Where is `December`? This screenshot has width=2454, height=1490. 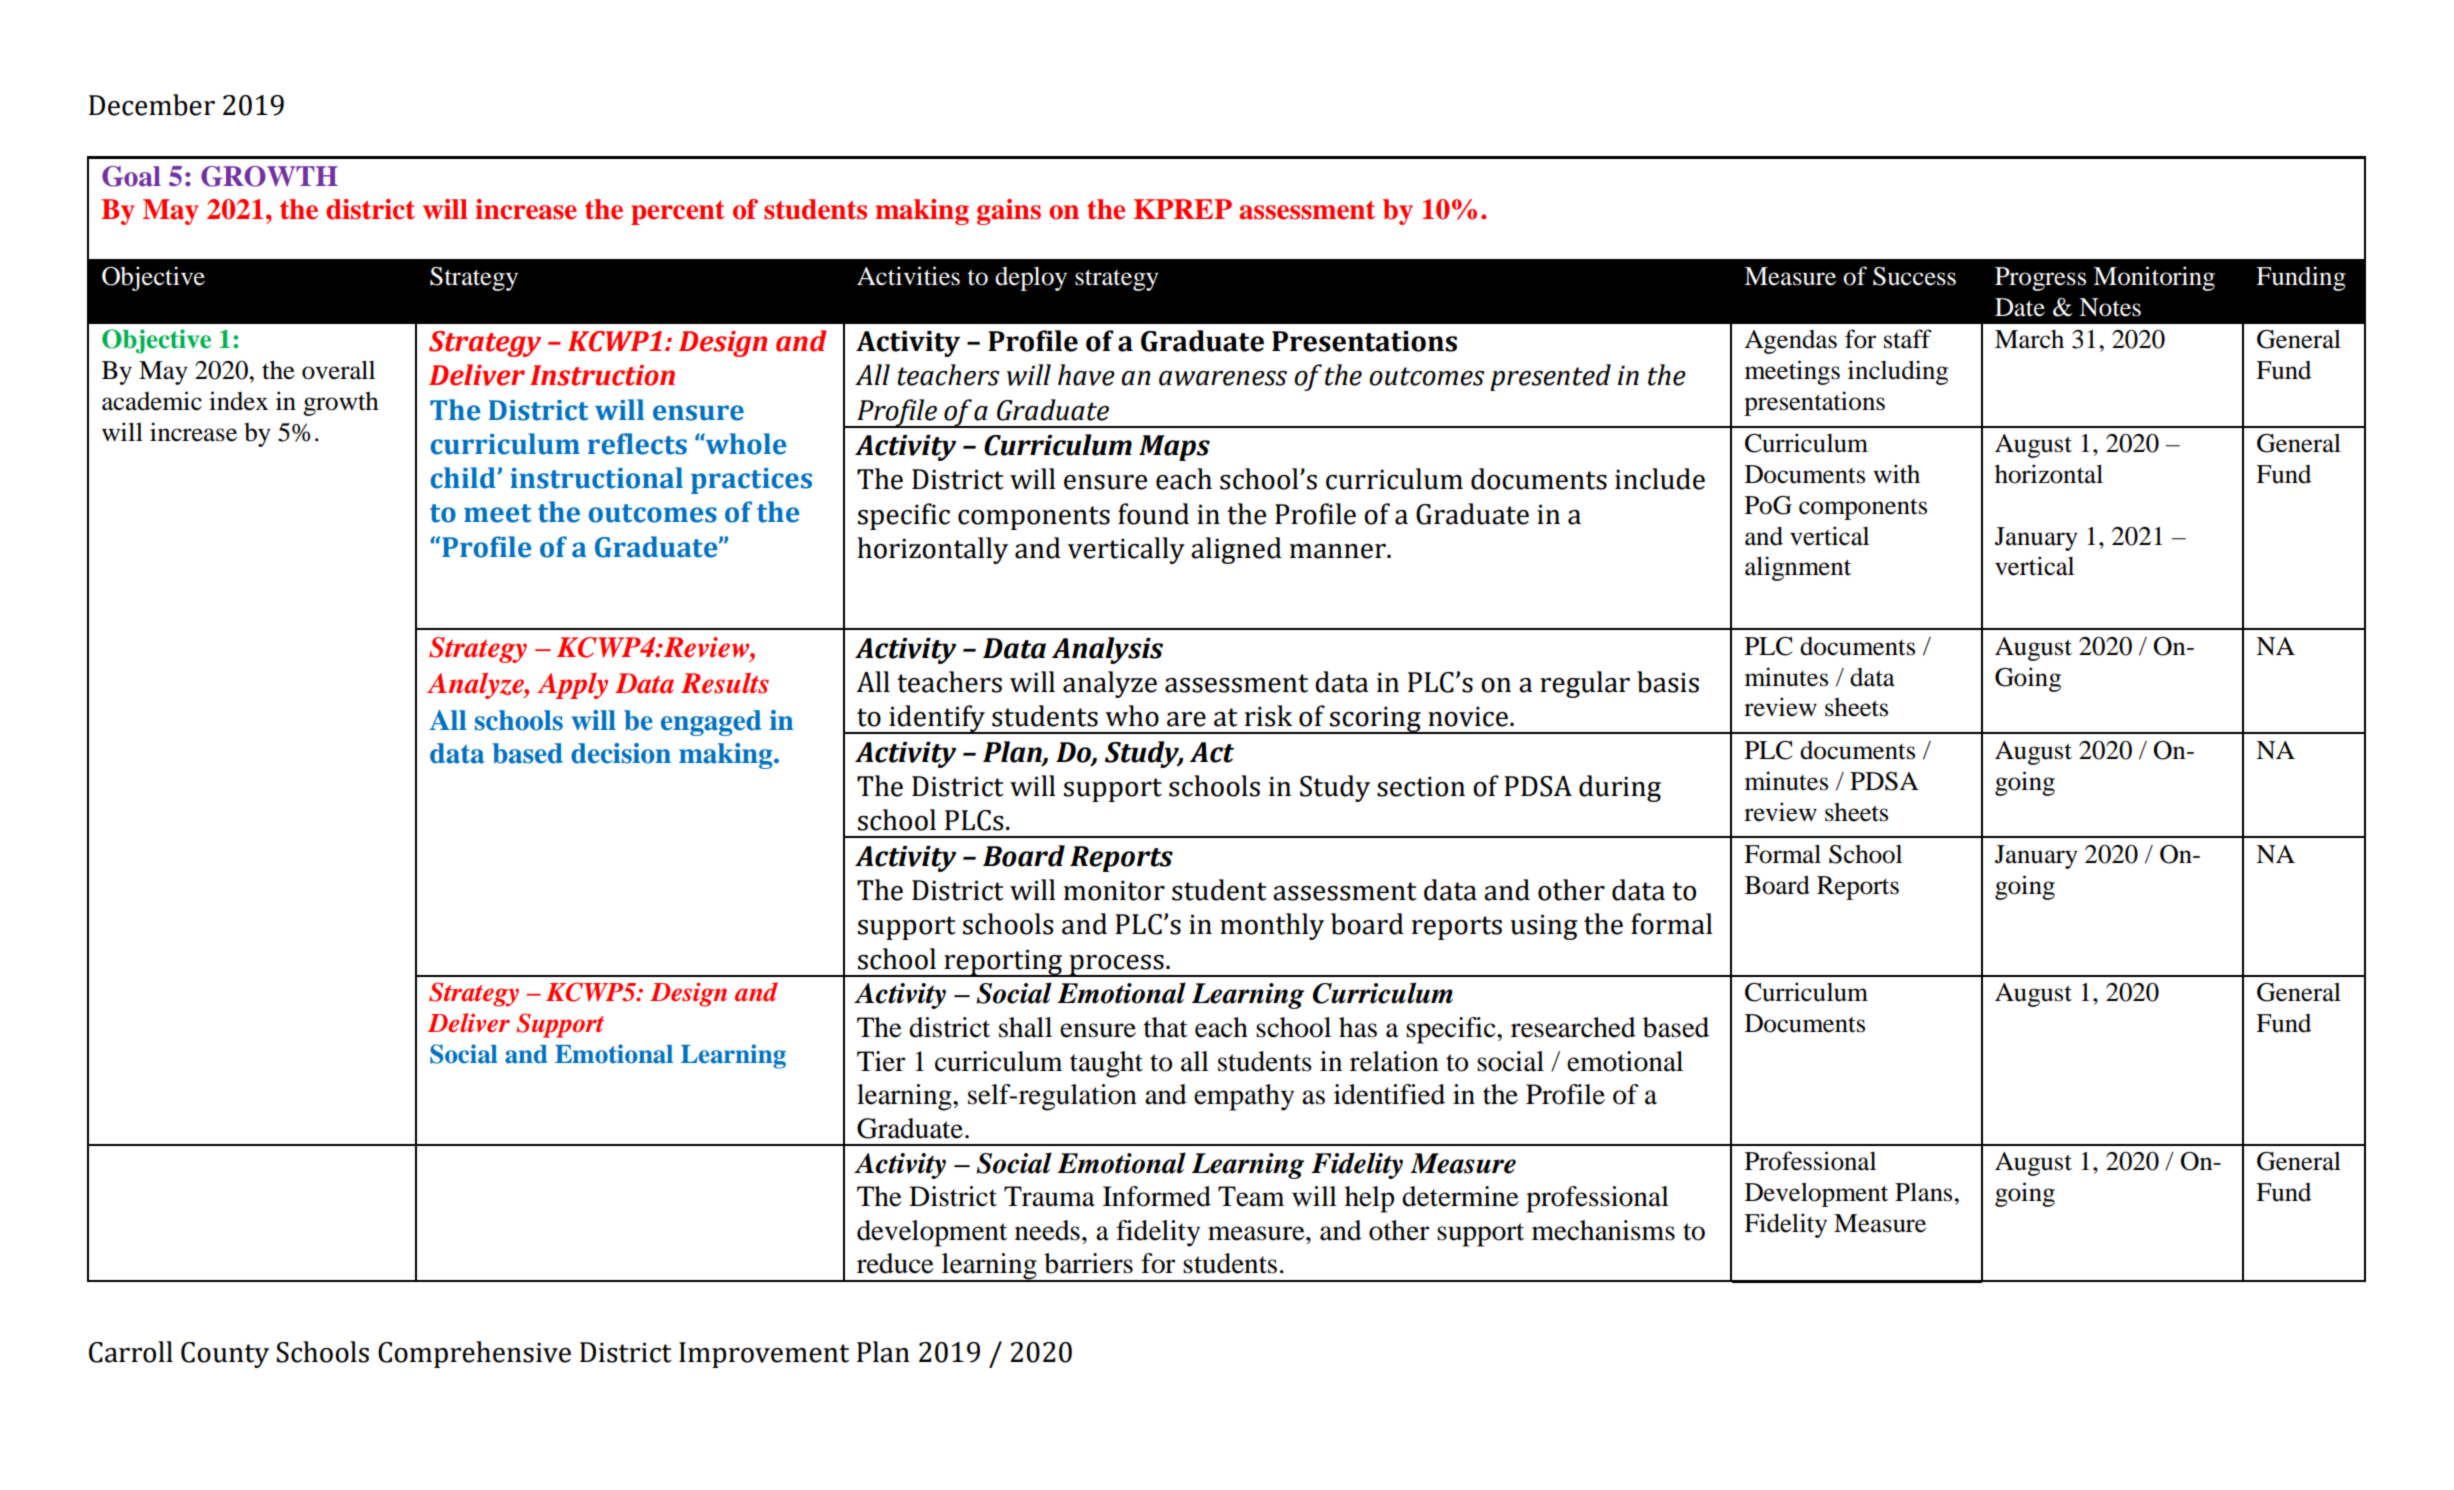
December is located at coordinates (152, 105).
